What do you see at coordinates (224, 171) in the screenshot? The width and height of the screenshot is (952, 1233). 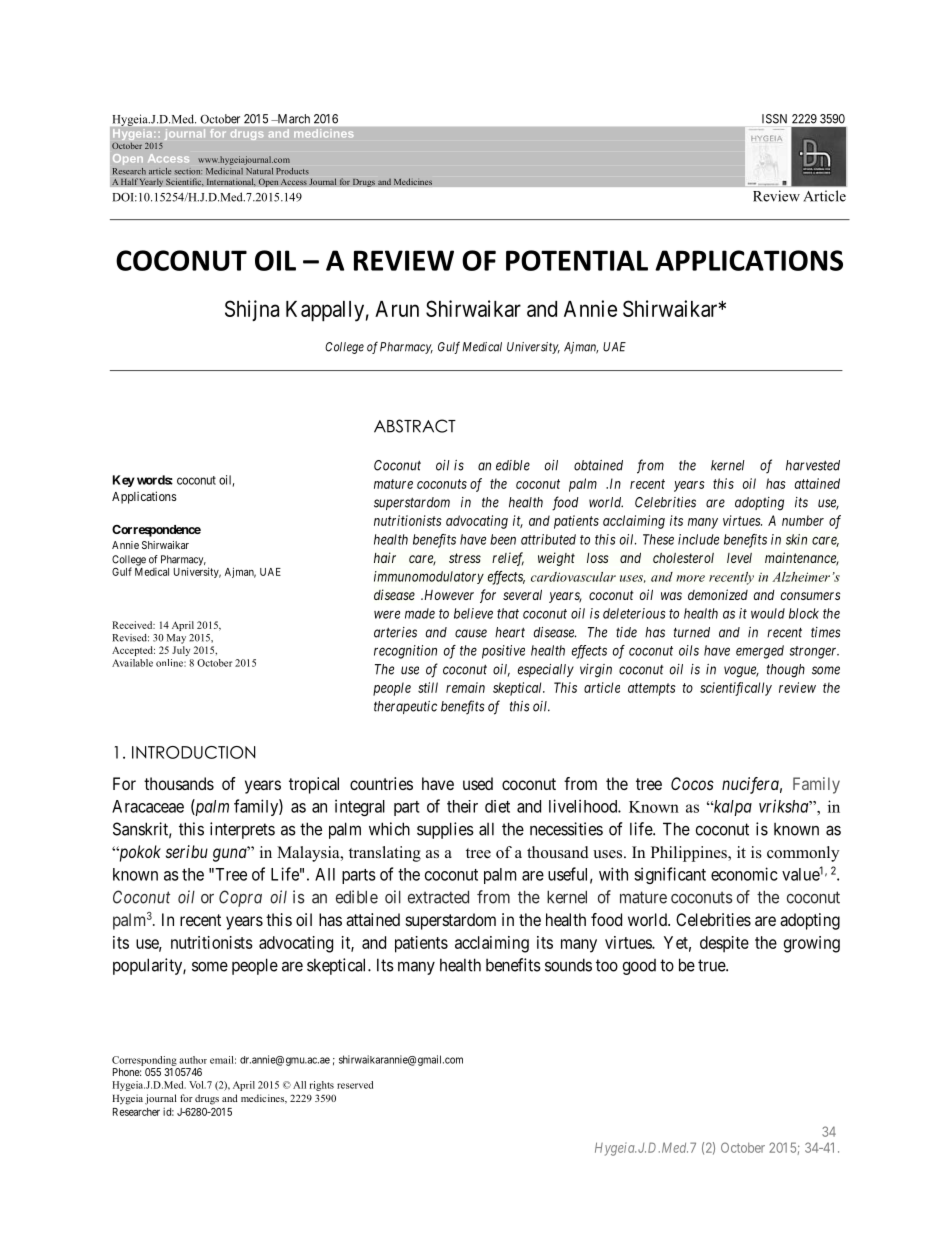 I see `Medicinal` at bounding box center [224, 171].
